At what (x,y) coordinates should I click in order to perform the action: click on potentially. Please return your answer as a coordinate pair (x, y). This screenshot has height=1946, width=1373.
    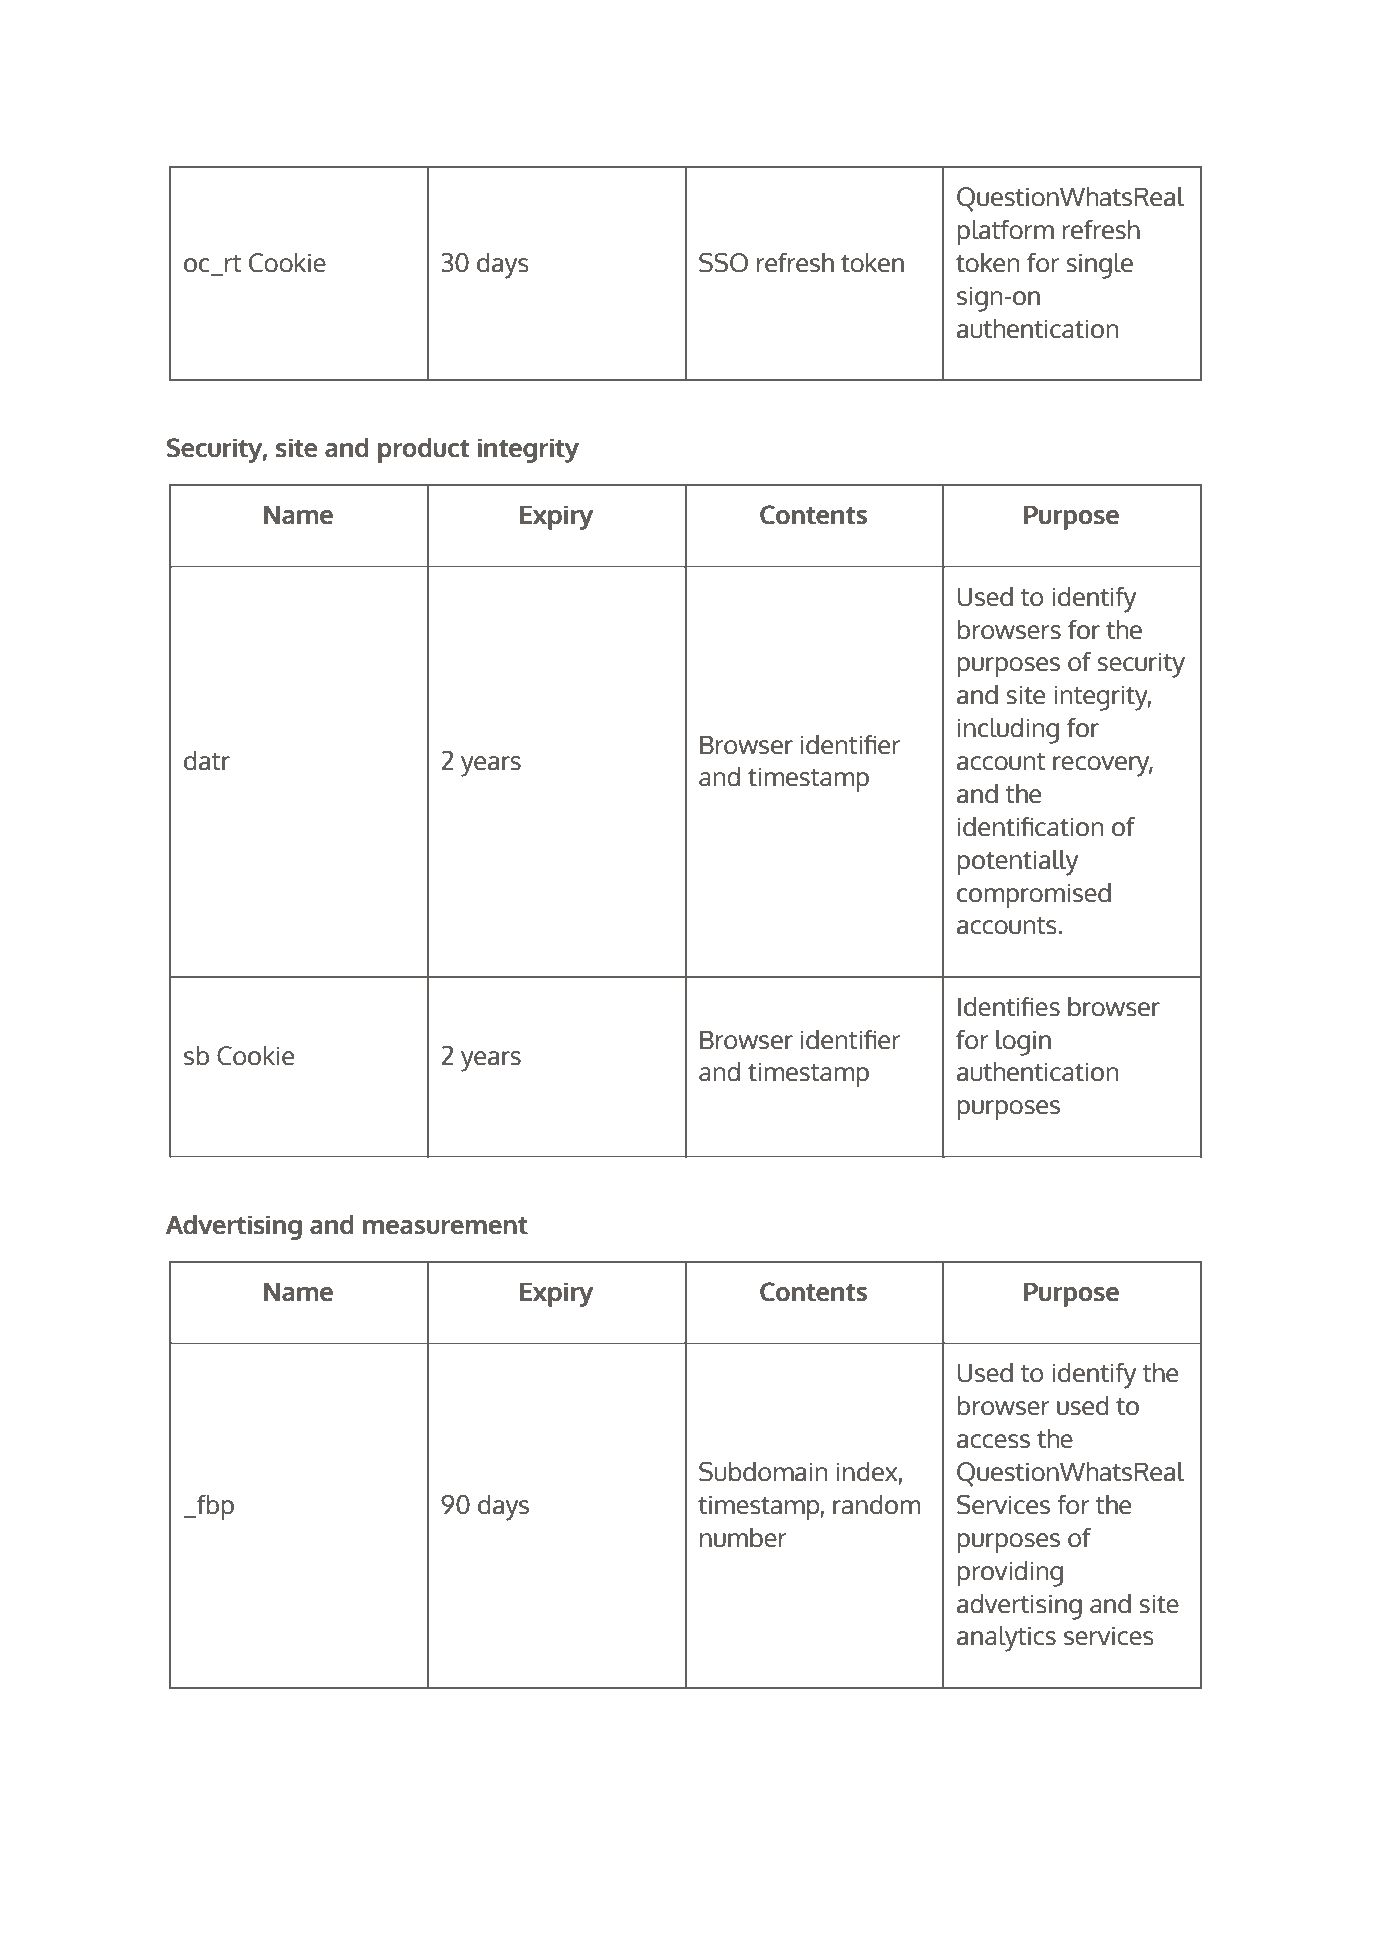
    Looking at the image, I should click on (1017, 863).
